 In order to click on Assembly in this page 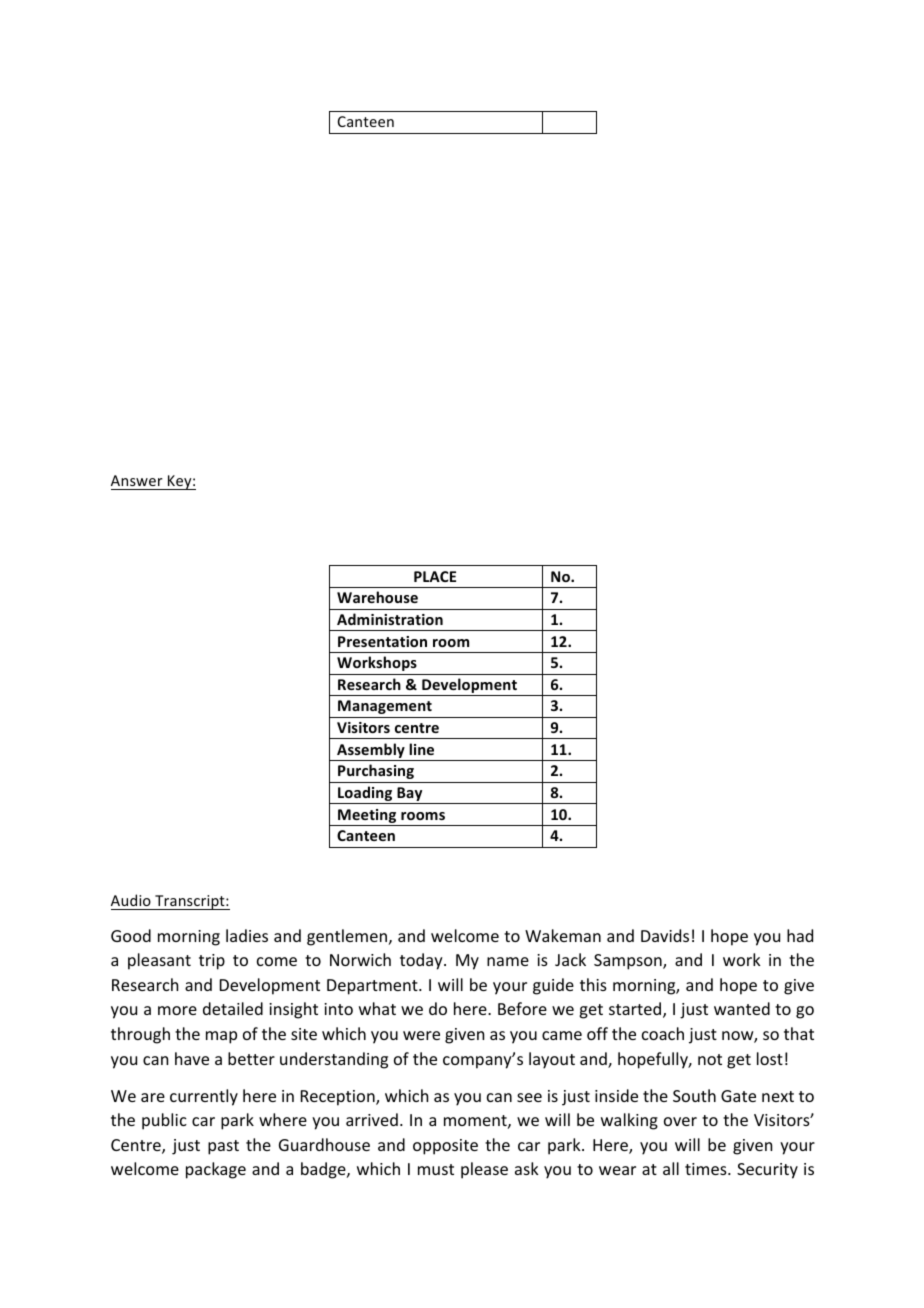, I will do `click(371, 752)`.
